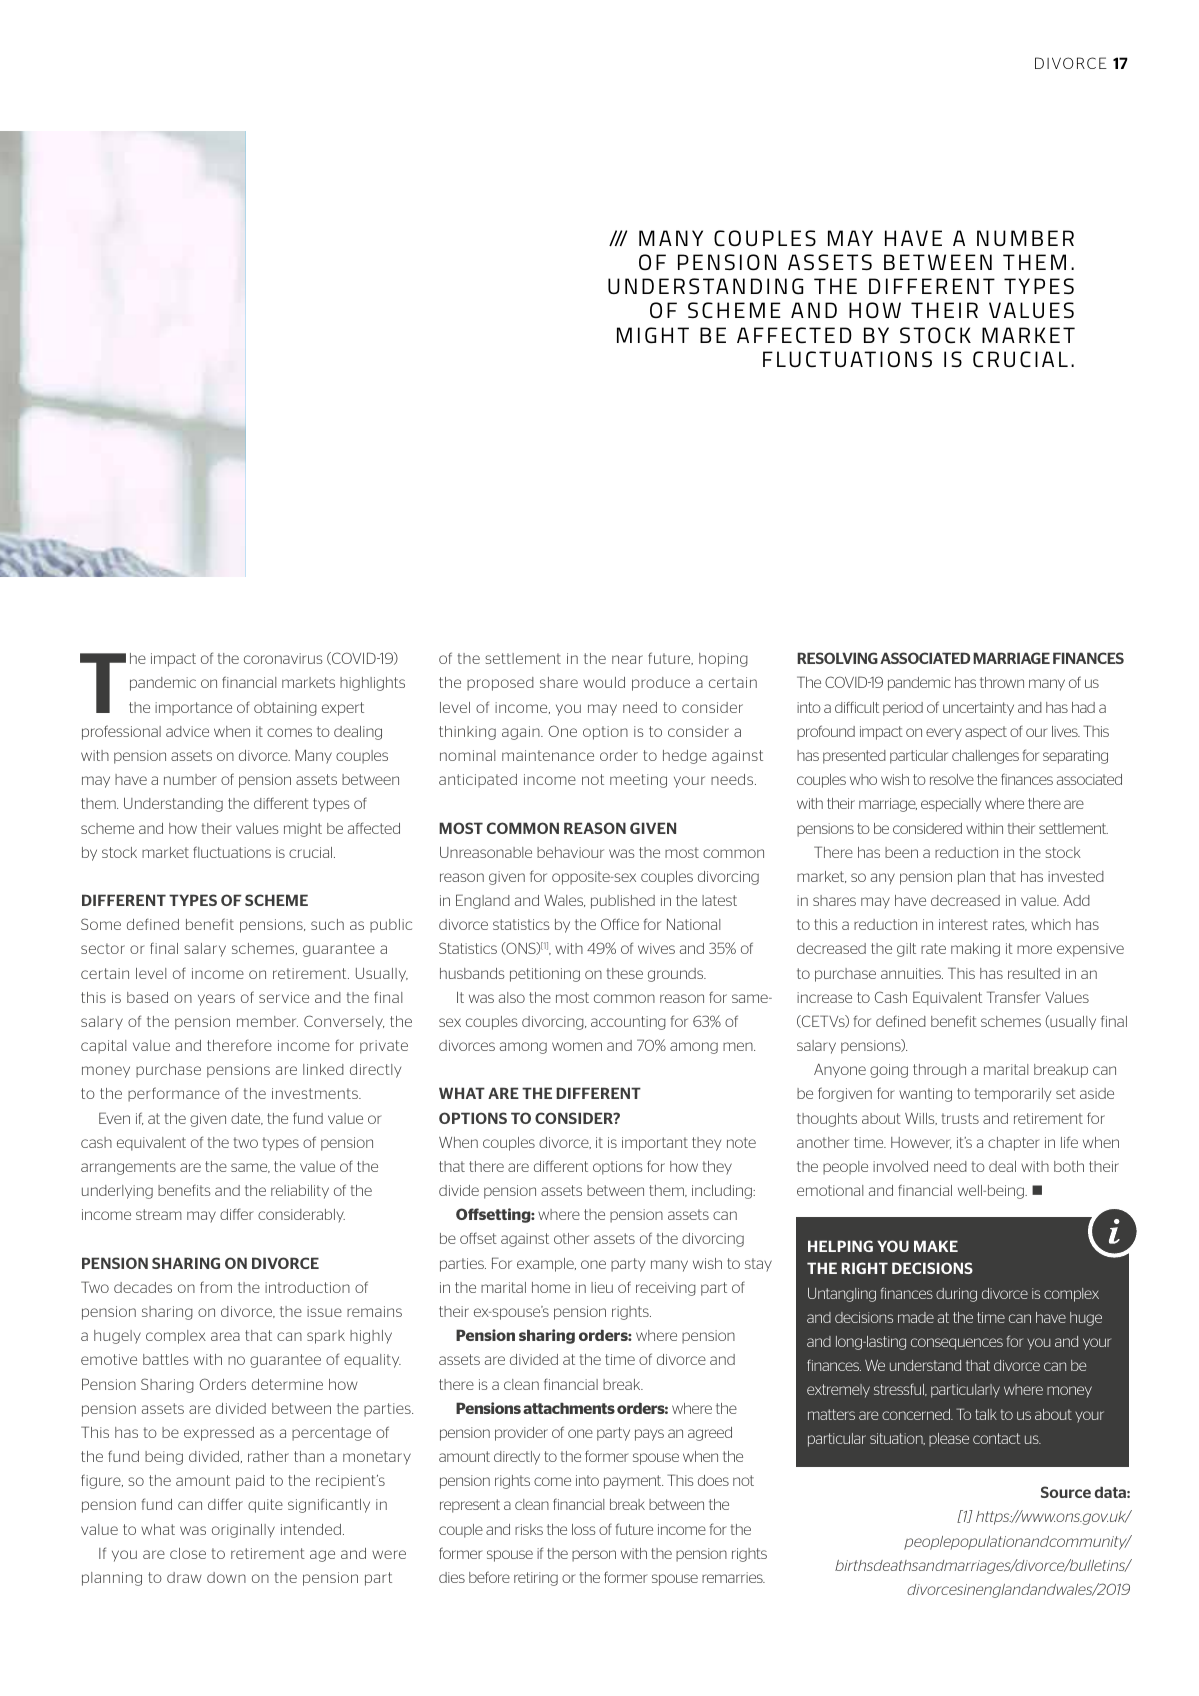 The image size is (1199, 1696). I want to click on person, so click(594, 1556).
